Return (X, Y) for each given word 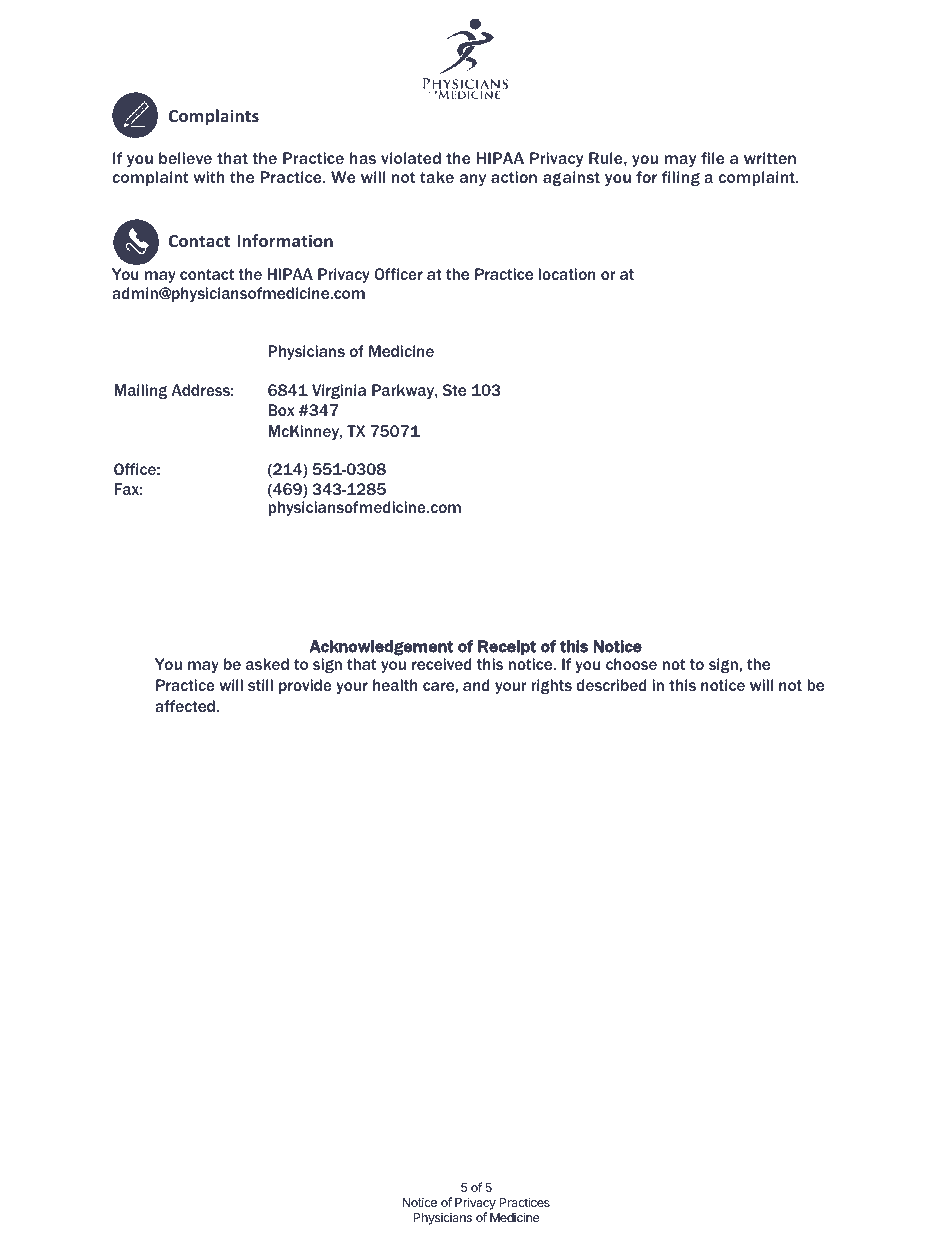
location (567, 274)
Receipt (507, 647)
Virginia (339, 391)
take (437, 177)
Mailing (140, 391)
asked (267, 664)
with (209, 177)
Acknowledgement (381, 648)
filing (681, 178)
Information (285, 240)
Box (281, 410)
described (611, 685)
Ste (454, 390)
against (571, 178)
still (260, 685)
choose (631, 664)
